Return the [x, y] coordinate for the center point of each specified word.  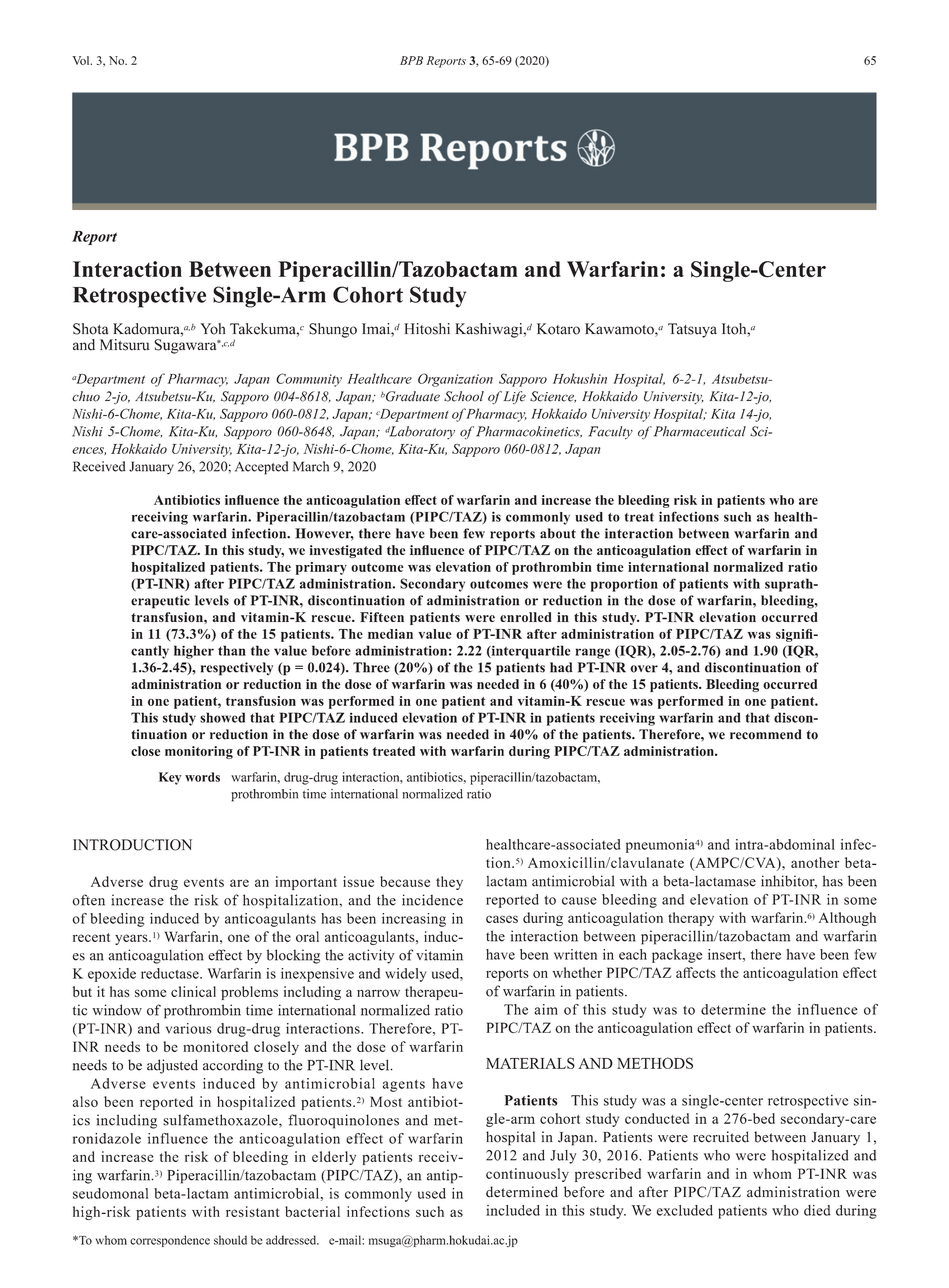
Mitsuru [125, 345]
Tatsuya [692, 330]
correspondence [170, 1241]
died [817, 1210]
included [513, 1210]
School [464, 396]
